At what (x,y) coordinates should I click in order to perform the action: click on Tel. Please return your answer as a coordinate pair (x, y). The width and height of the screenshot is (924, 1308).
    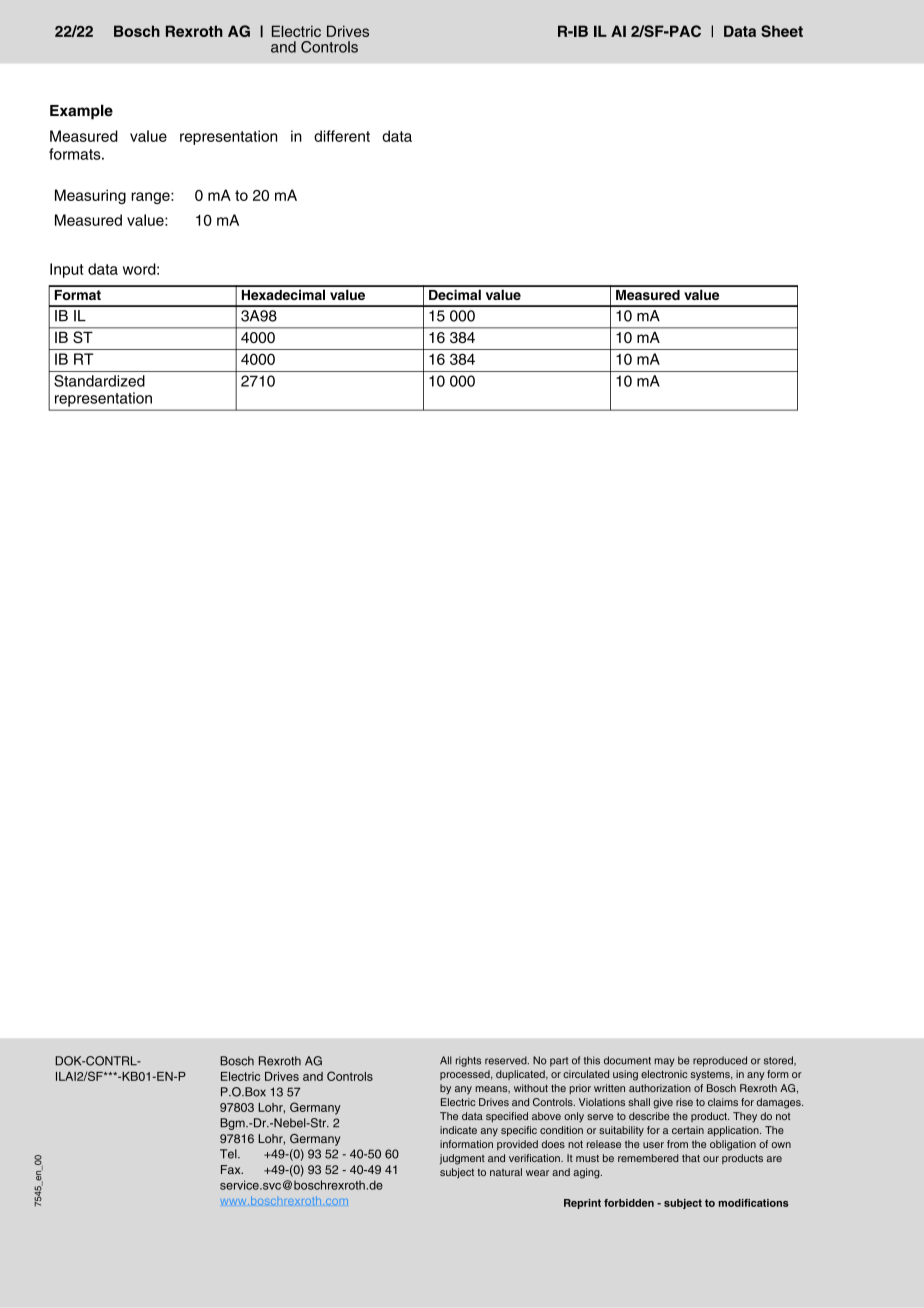
    Looking at the image, I should click on (229, 1154).
